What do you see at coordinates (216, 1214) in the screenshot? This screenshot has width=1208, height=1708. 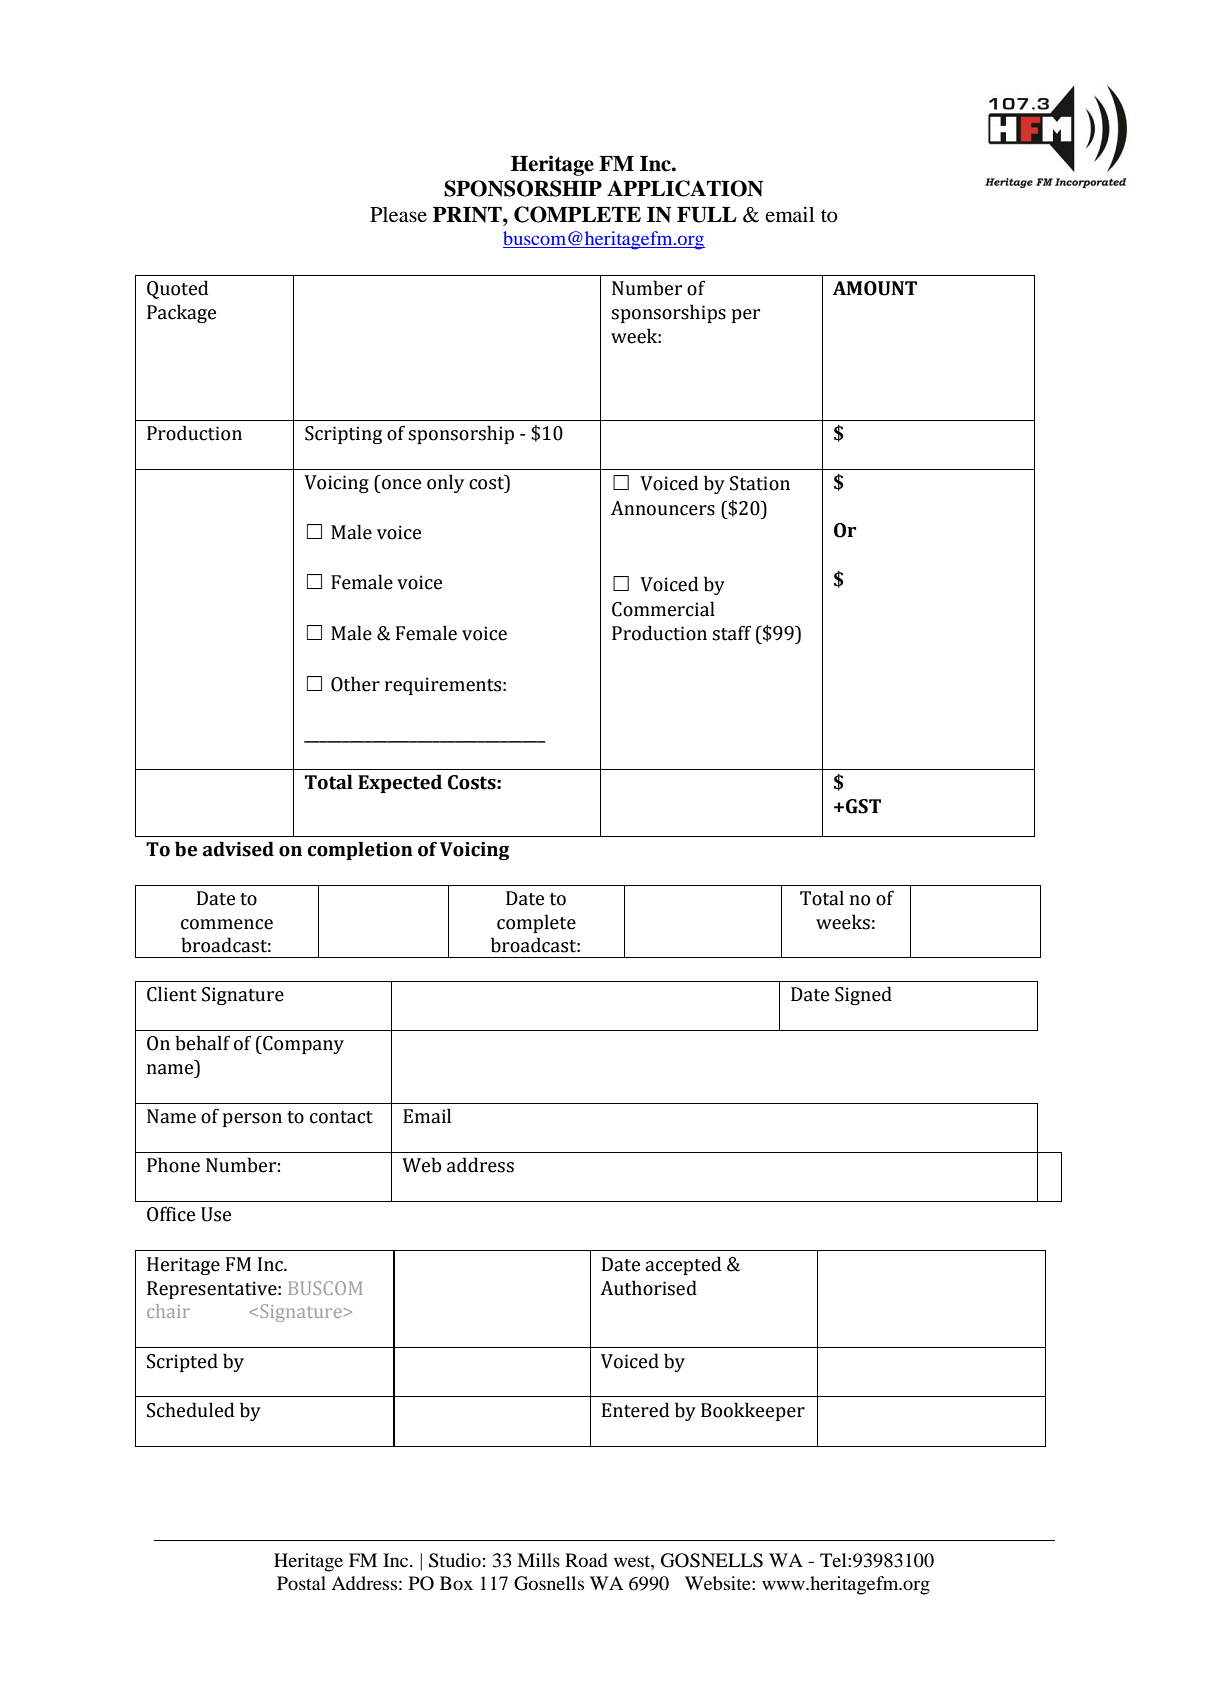 I see `Use` at bounding box center [216, 1214].
